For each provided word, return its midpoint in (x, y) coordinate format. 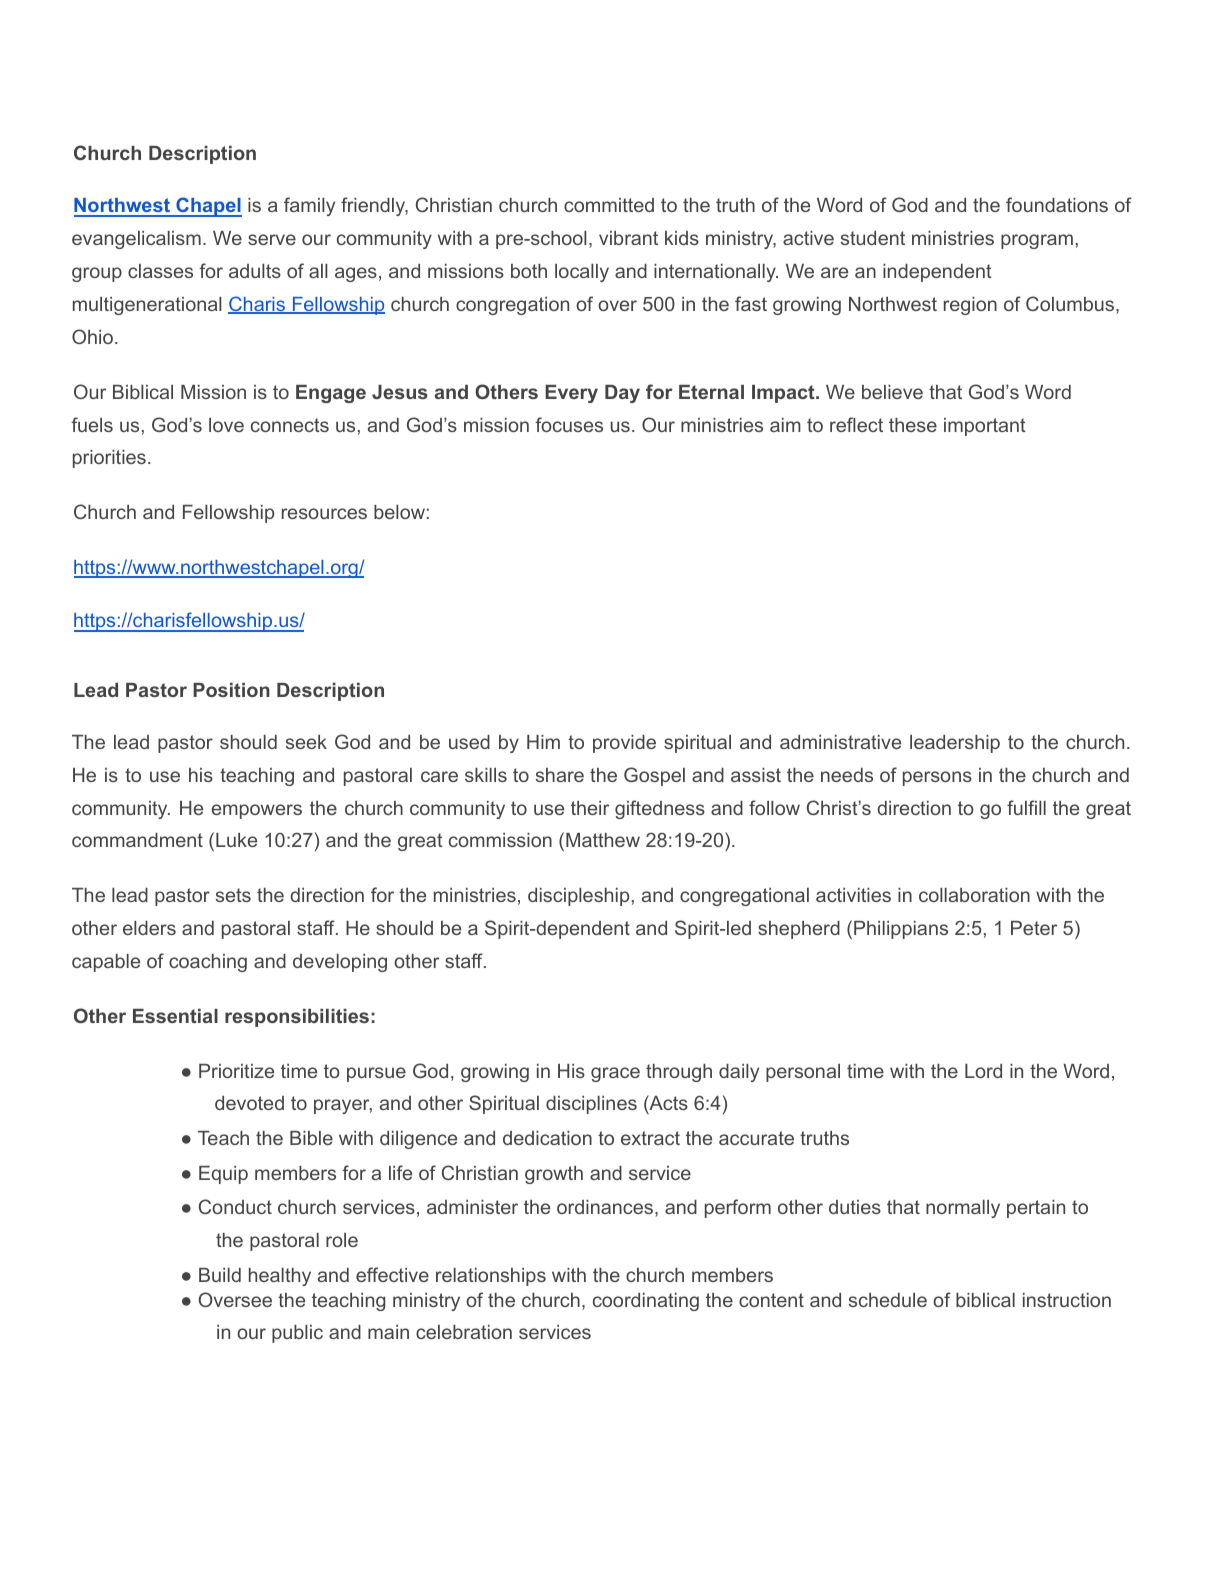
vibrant (628, 238)
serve (272, 239)
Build (220, 1275)
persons (937, 778)
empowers (257, 811)
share (560, 775)
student (873, 238)
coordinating (646, 1302)
